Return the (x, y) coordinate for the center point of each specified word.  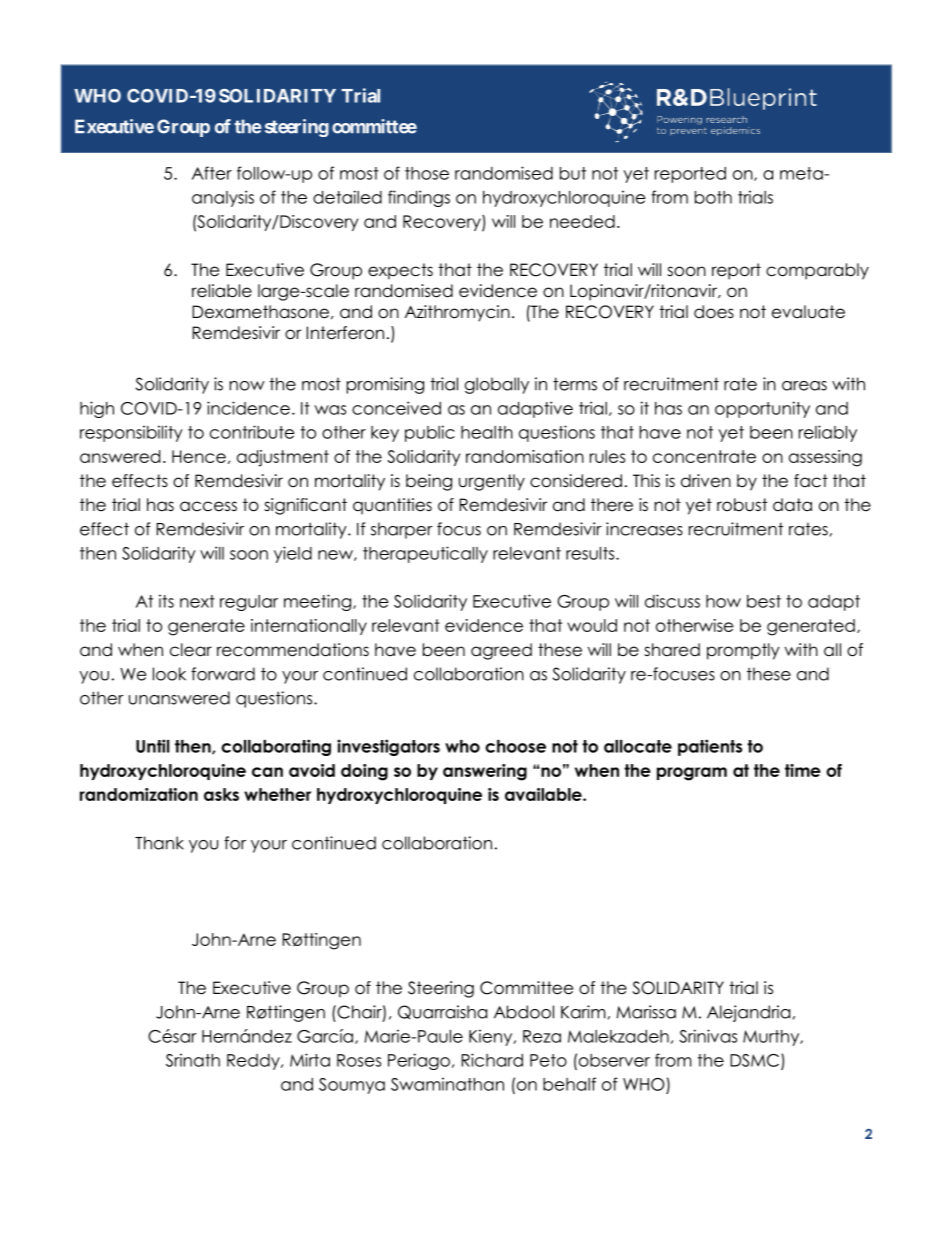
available (544, 794)
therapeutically (425, 554)
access (208, 506)
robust (742, 505)
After (212, 173)
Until (153, 746)
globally (497, 385)
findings (419, 198)
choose (515, 746)
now (247, 386)
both (713, 197)
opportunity (762, 409)
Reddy (254, 1062)
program (692, 774)
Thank (159, 843)
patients (710, 747)
